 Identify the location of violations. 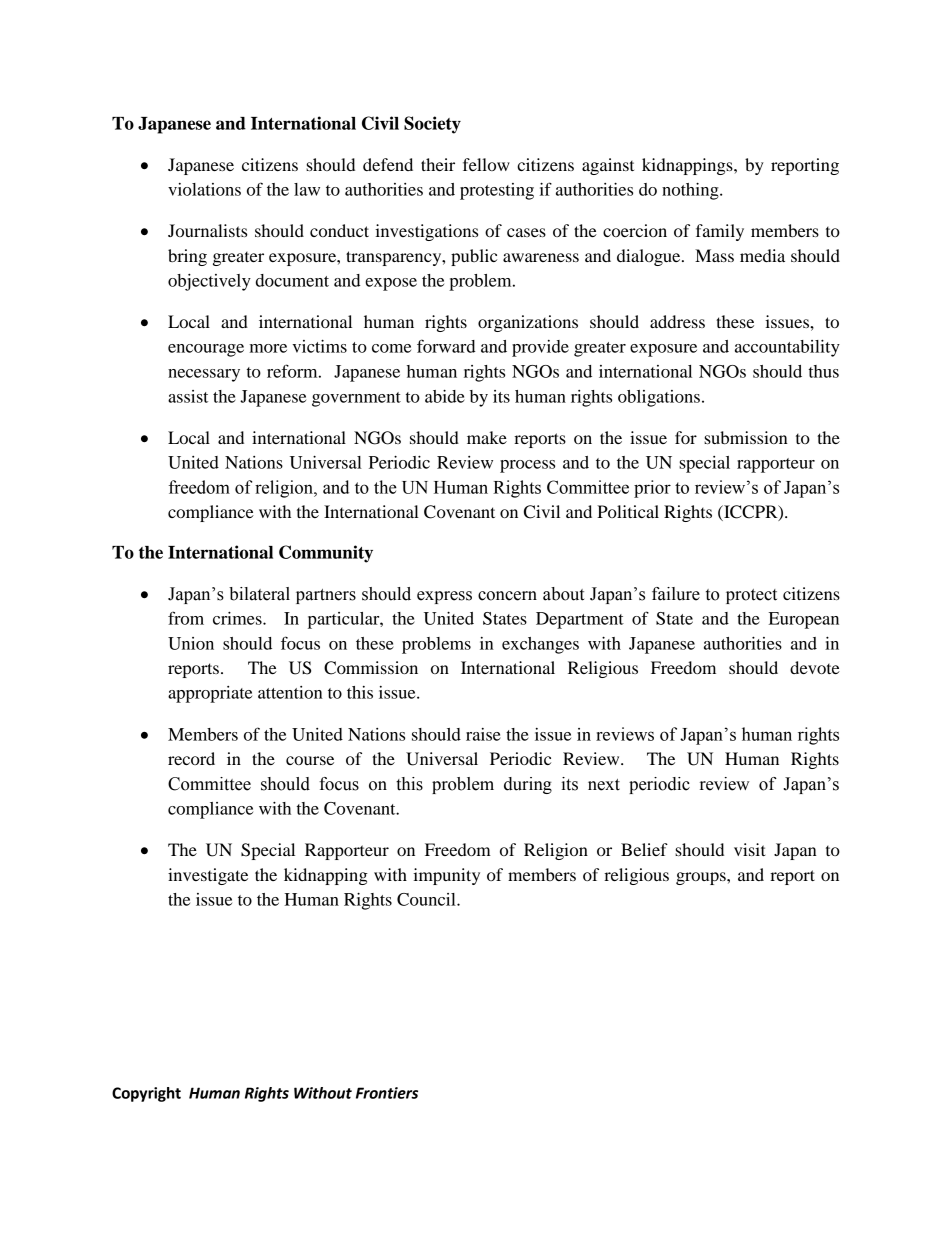
(204, 189).
